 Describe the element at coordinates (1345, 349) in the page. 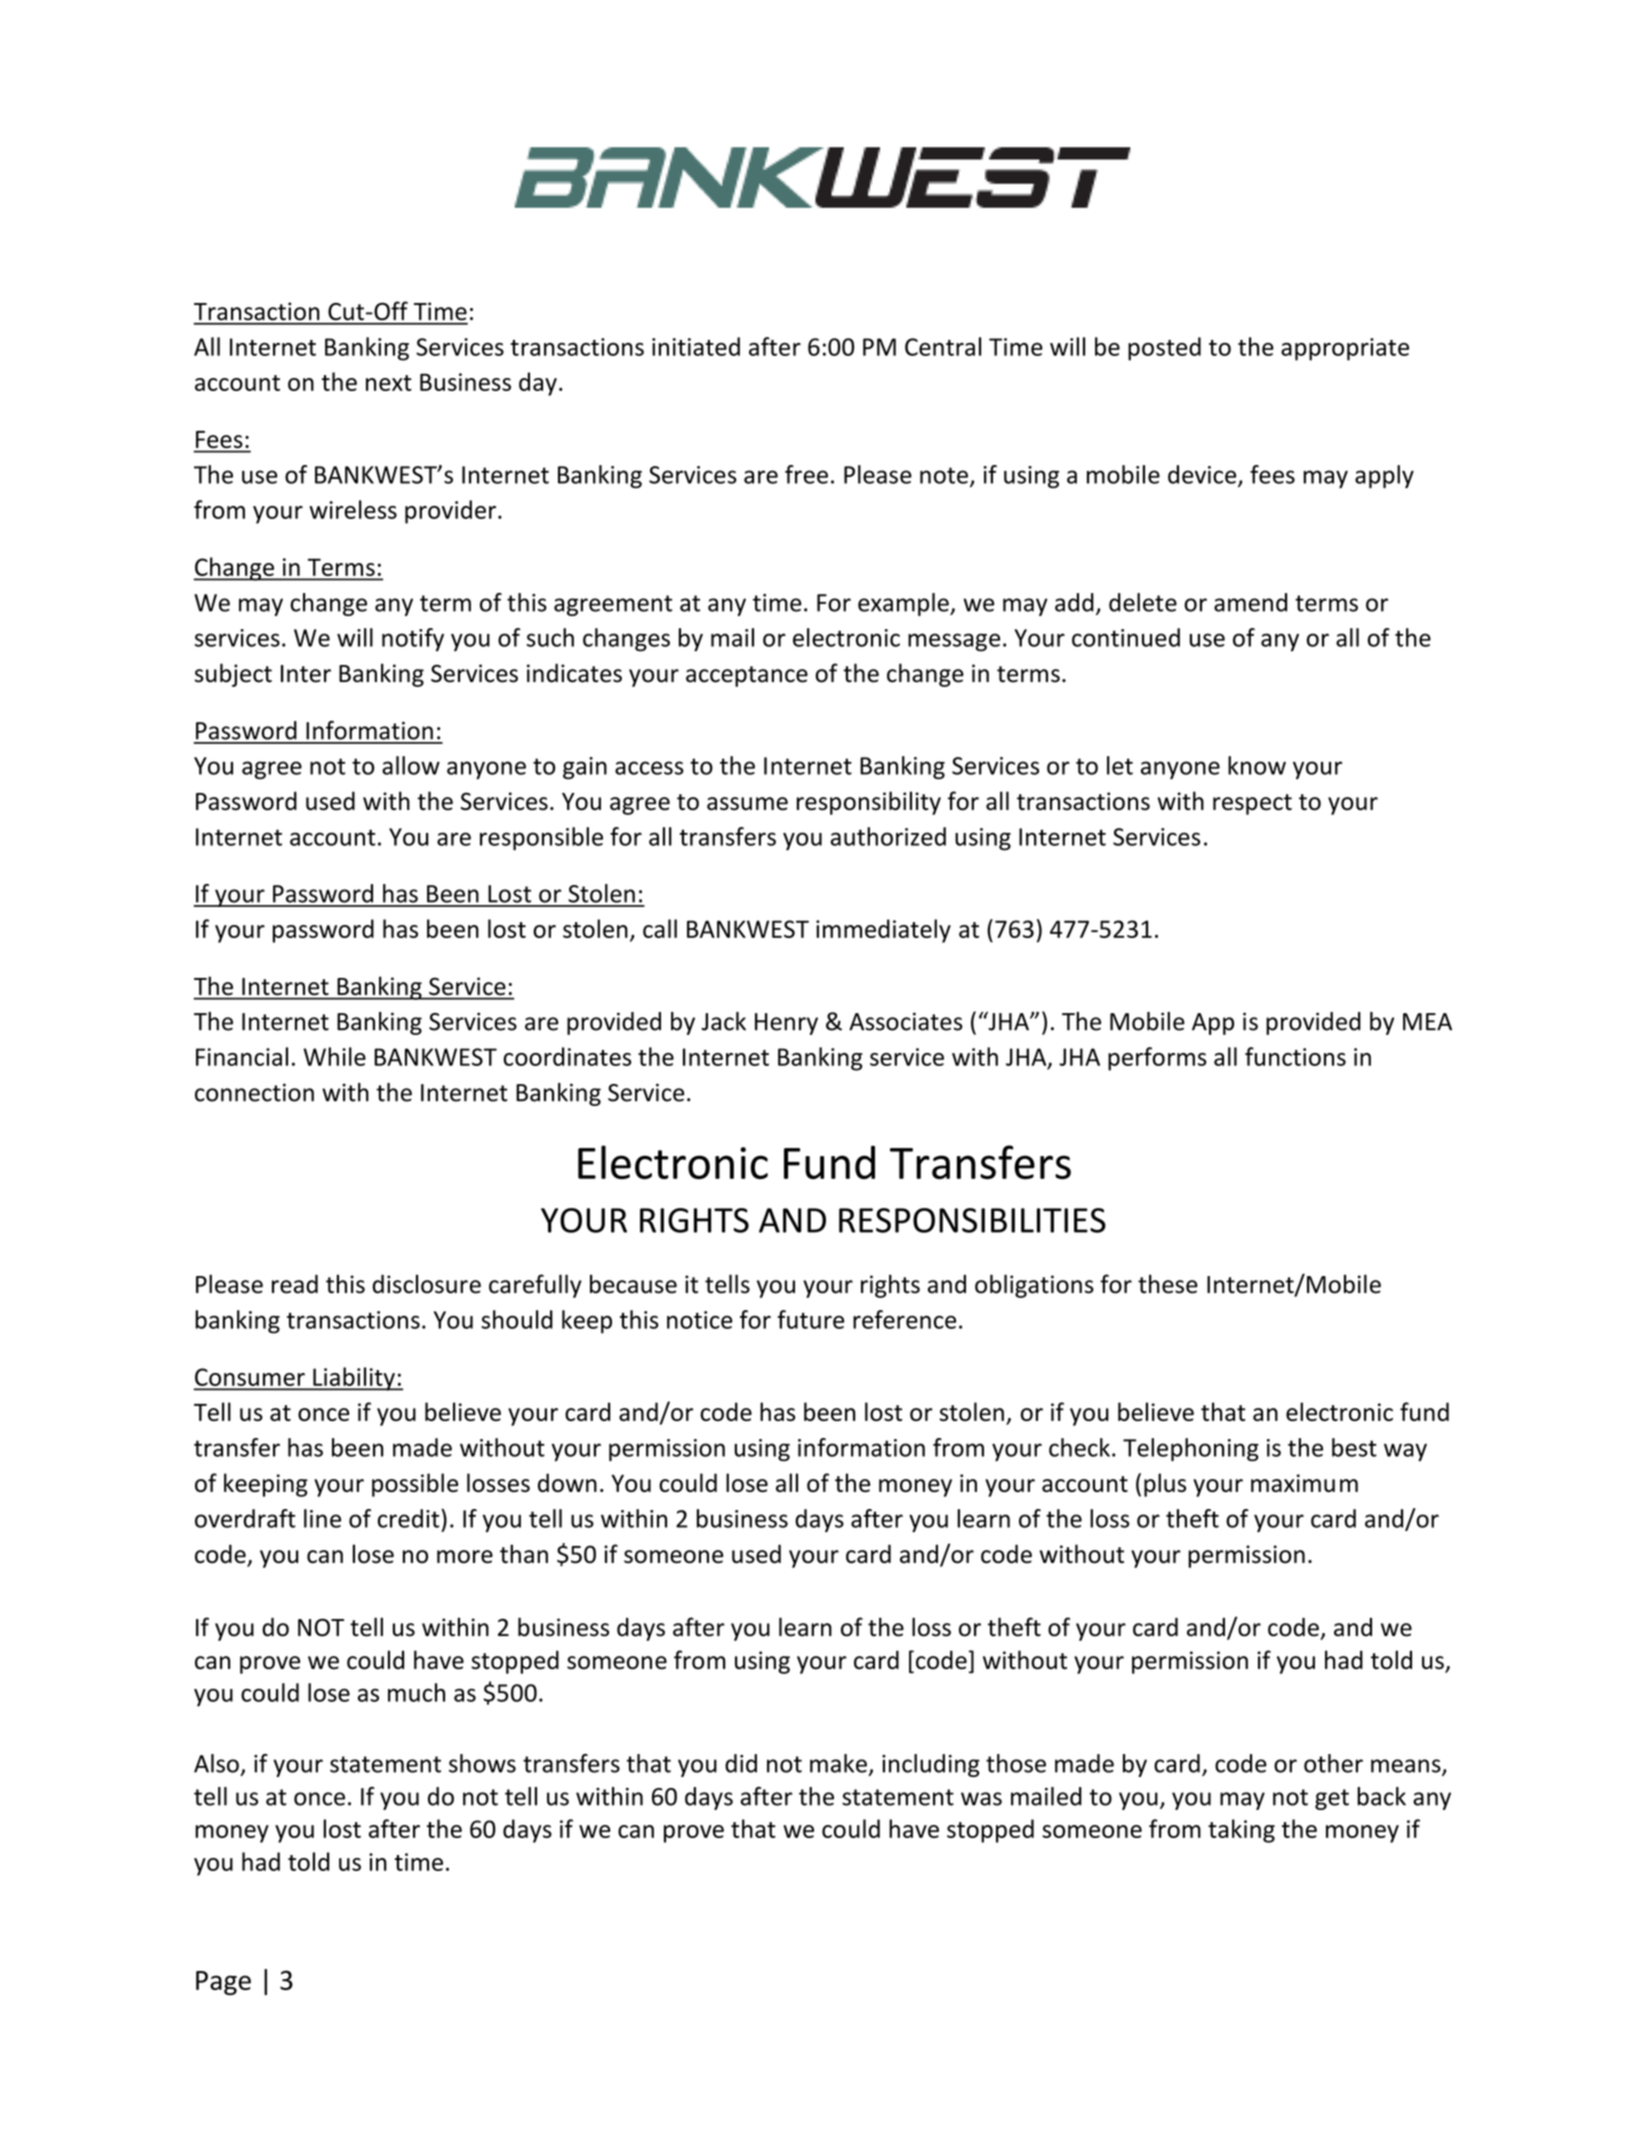

I see `appropriate` at that location.
